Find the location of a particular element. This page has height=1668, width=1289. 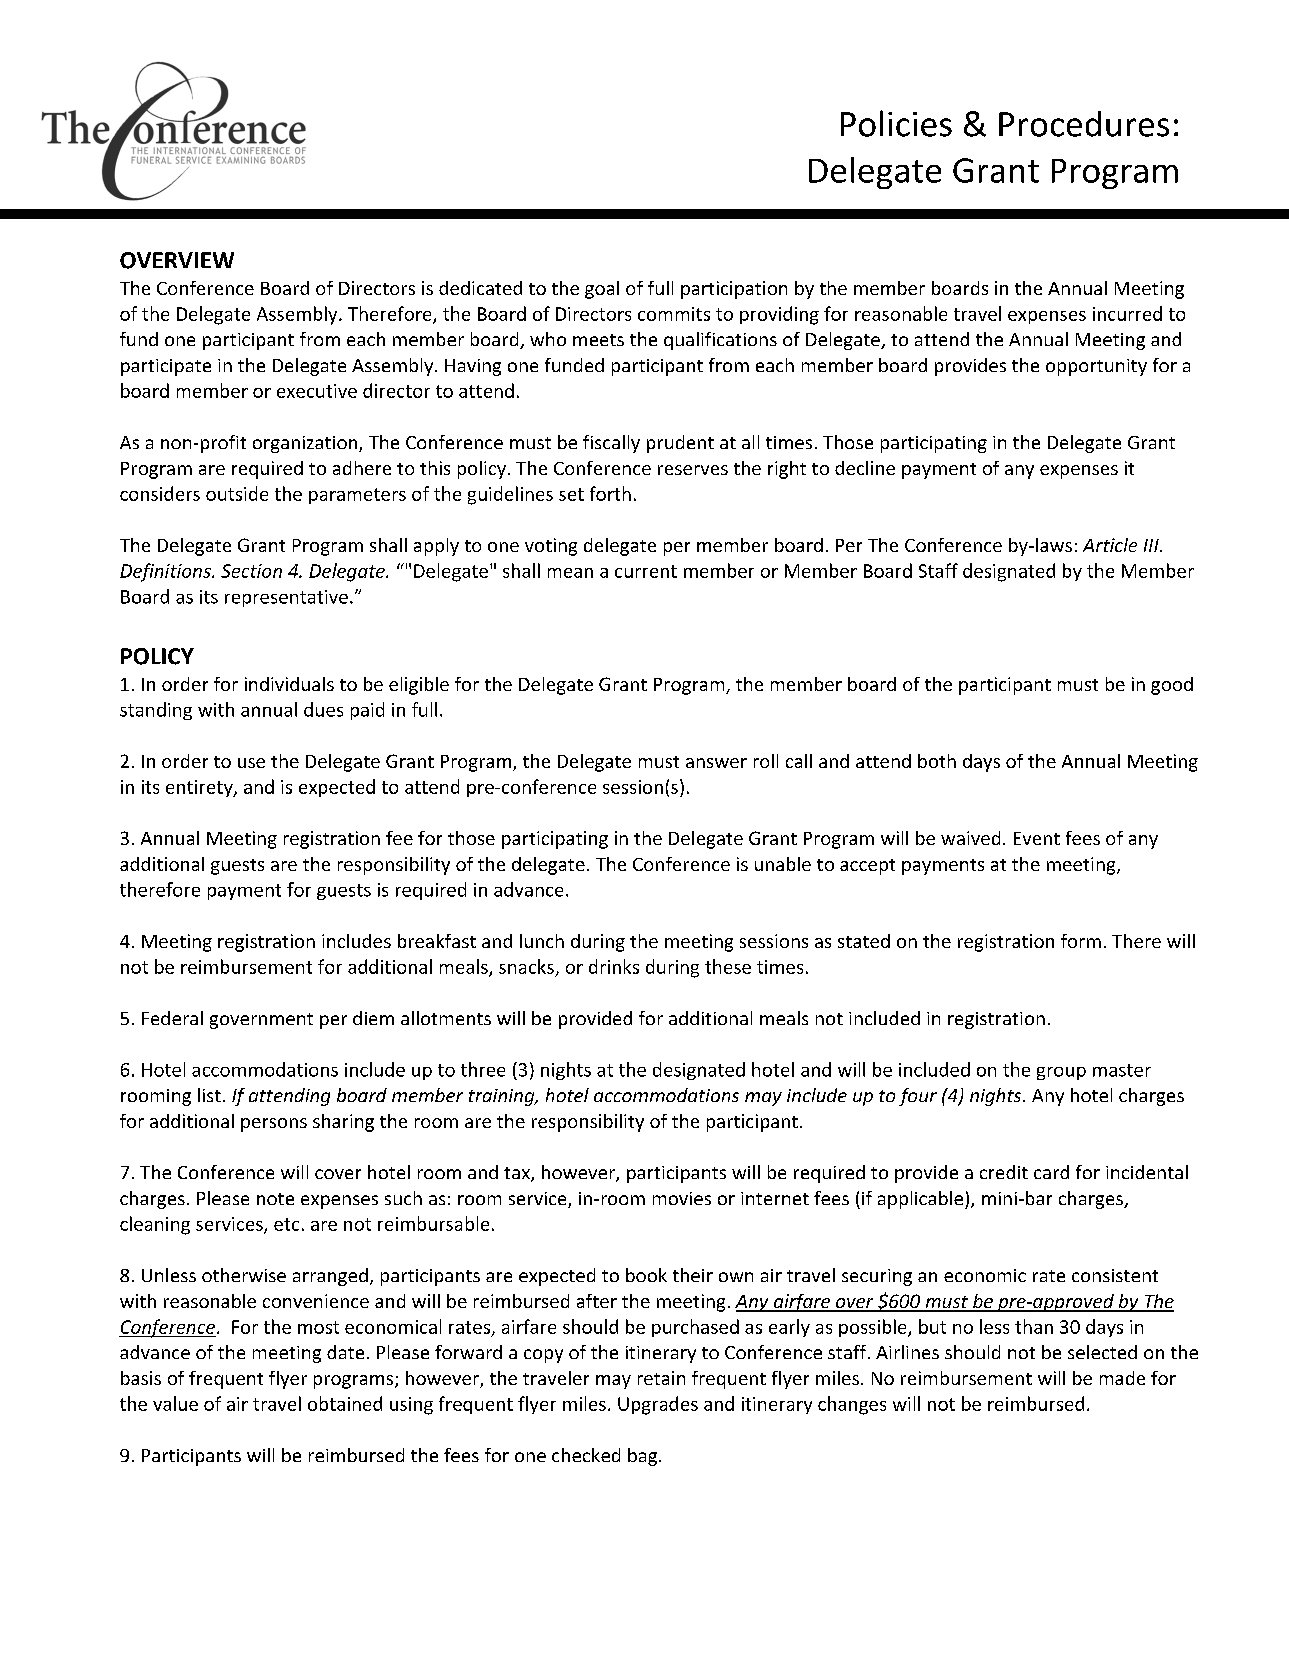

Upgrades is located at coordinates (658, 1405).
